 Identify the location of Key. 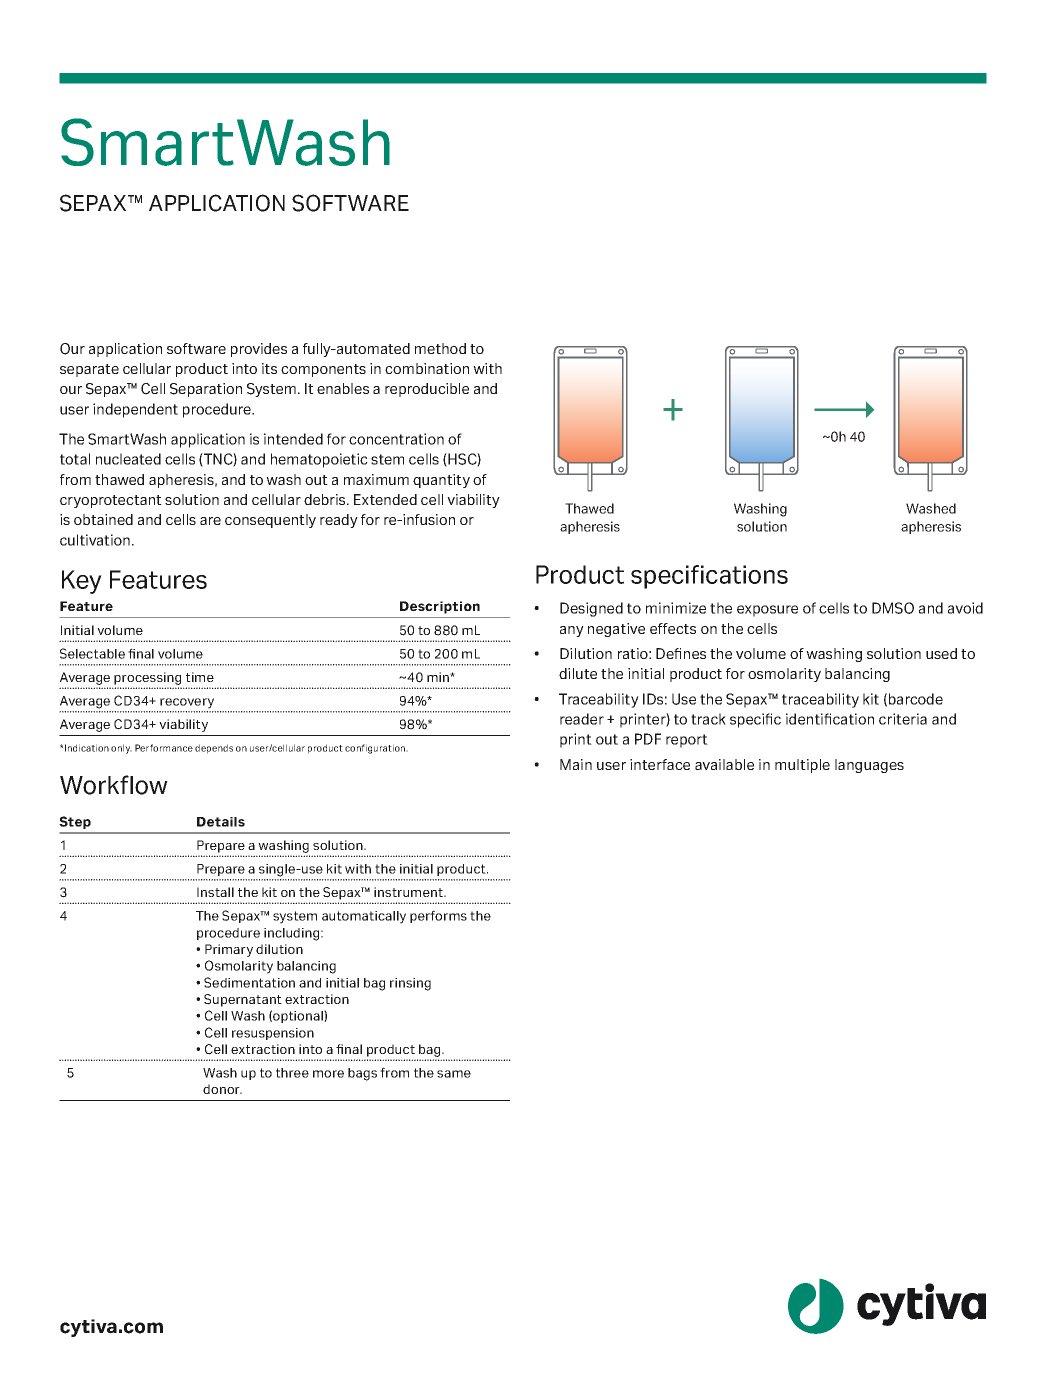
(82, 582).
